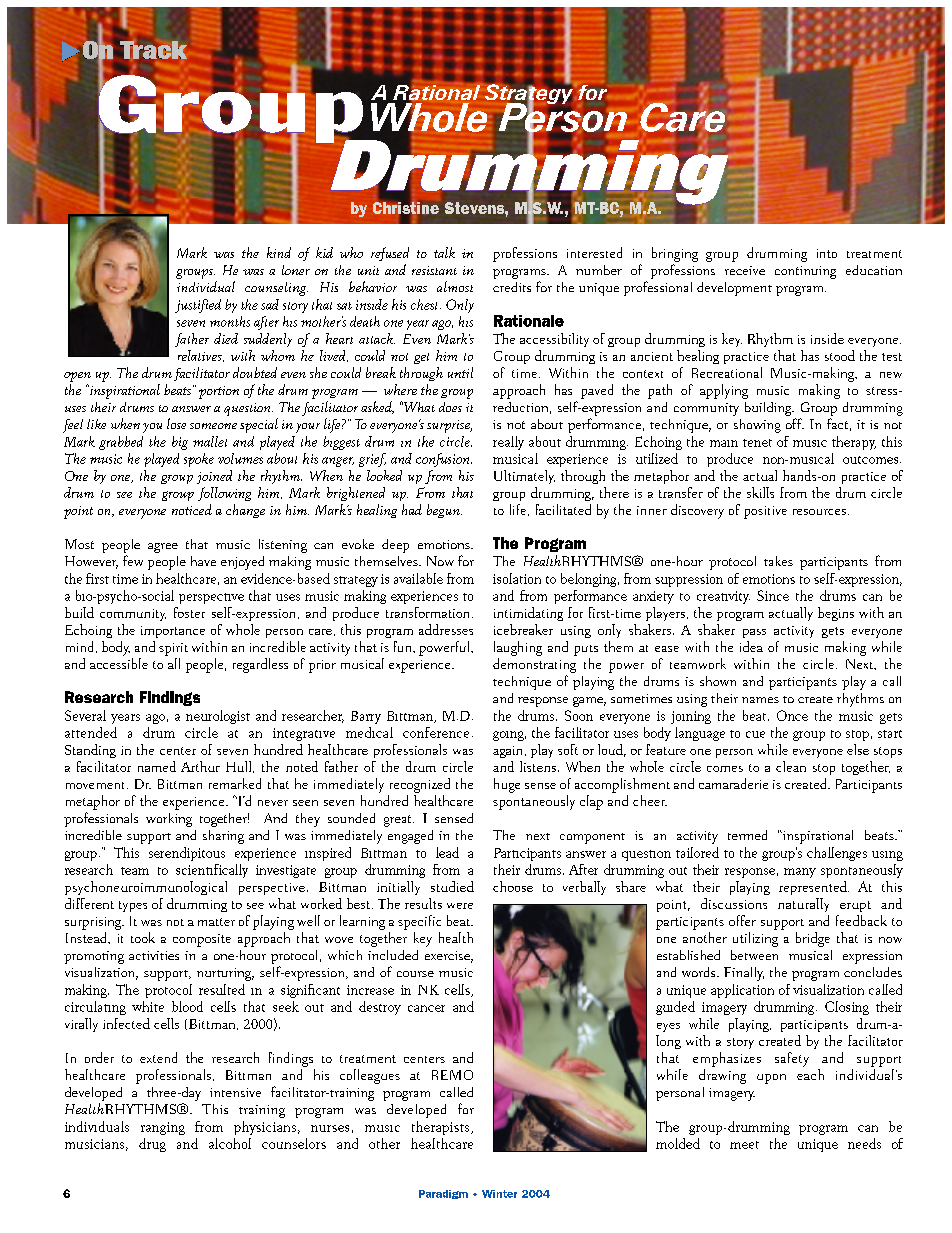  I want to click on addresses, so click(446, 629).
